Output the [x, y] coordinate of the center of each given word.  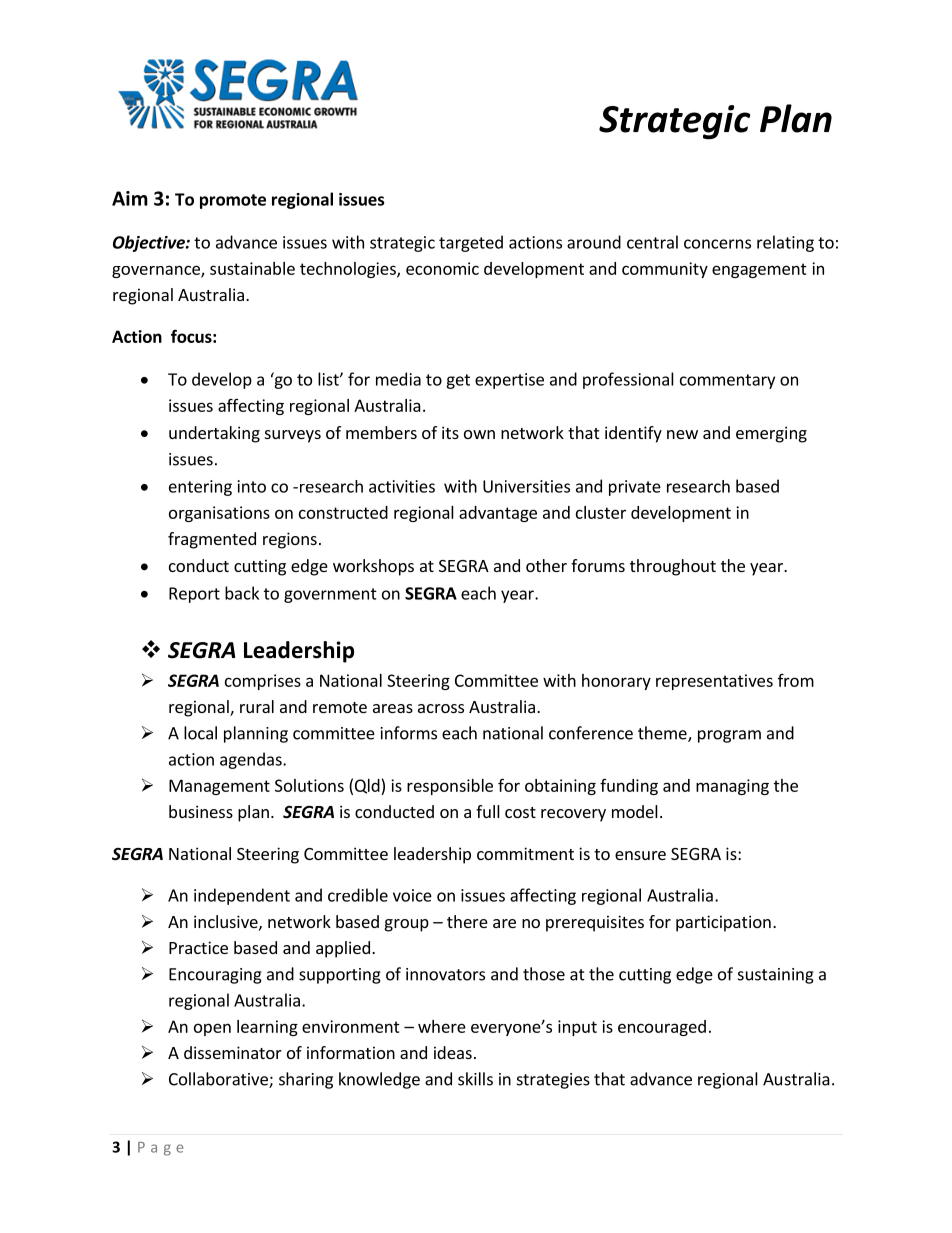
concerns [717, 244]
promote [233, 201]
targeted [471, 243]
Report [194, 595]
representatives [714, 682]
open [212, 1029]
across [441, 708]
